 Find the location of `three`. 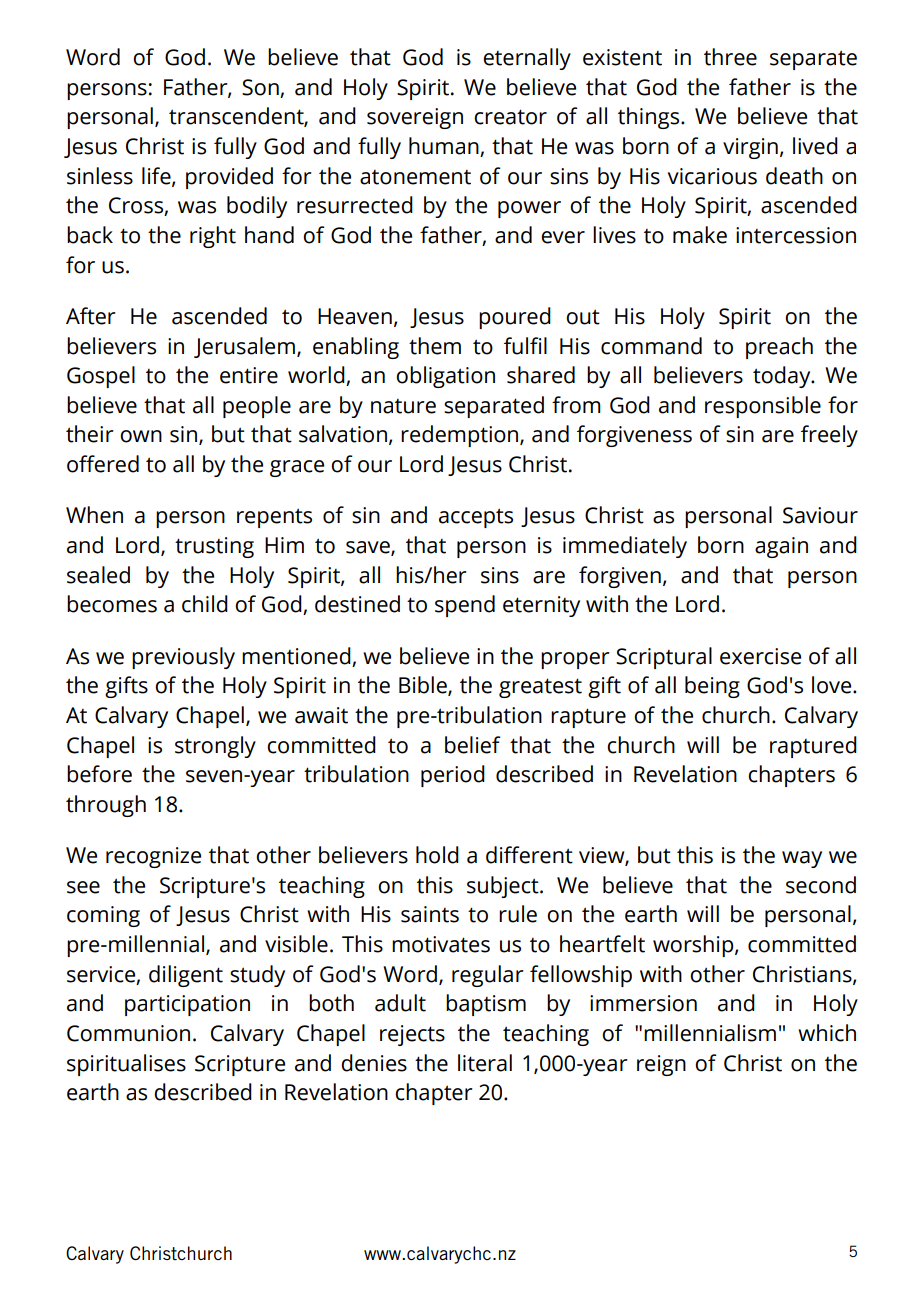

three is located at coordinates (730, 57).
